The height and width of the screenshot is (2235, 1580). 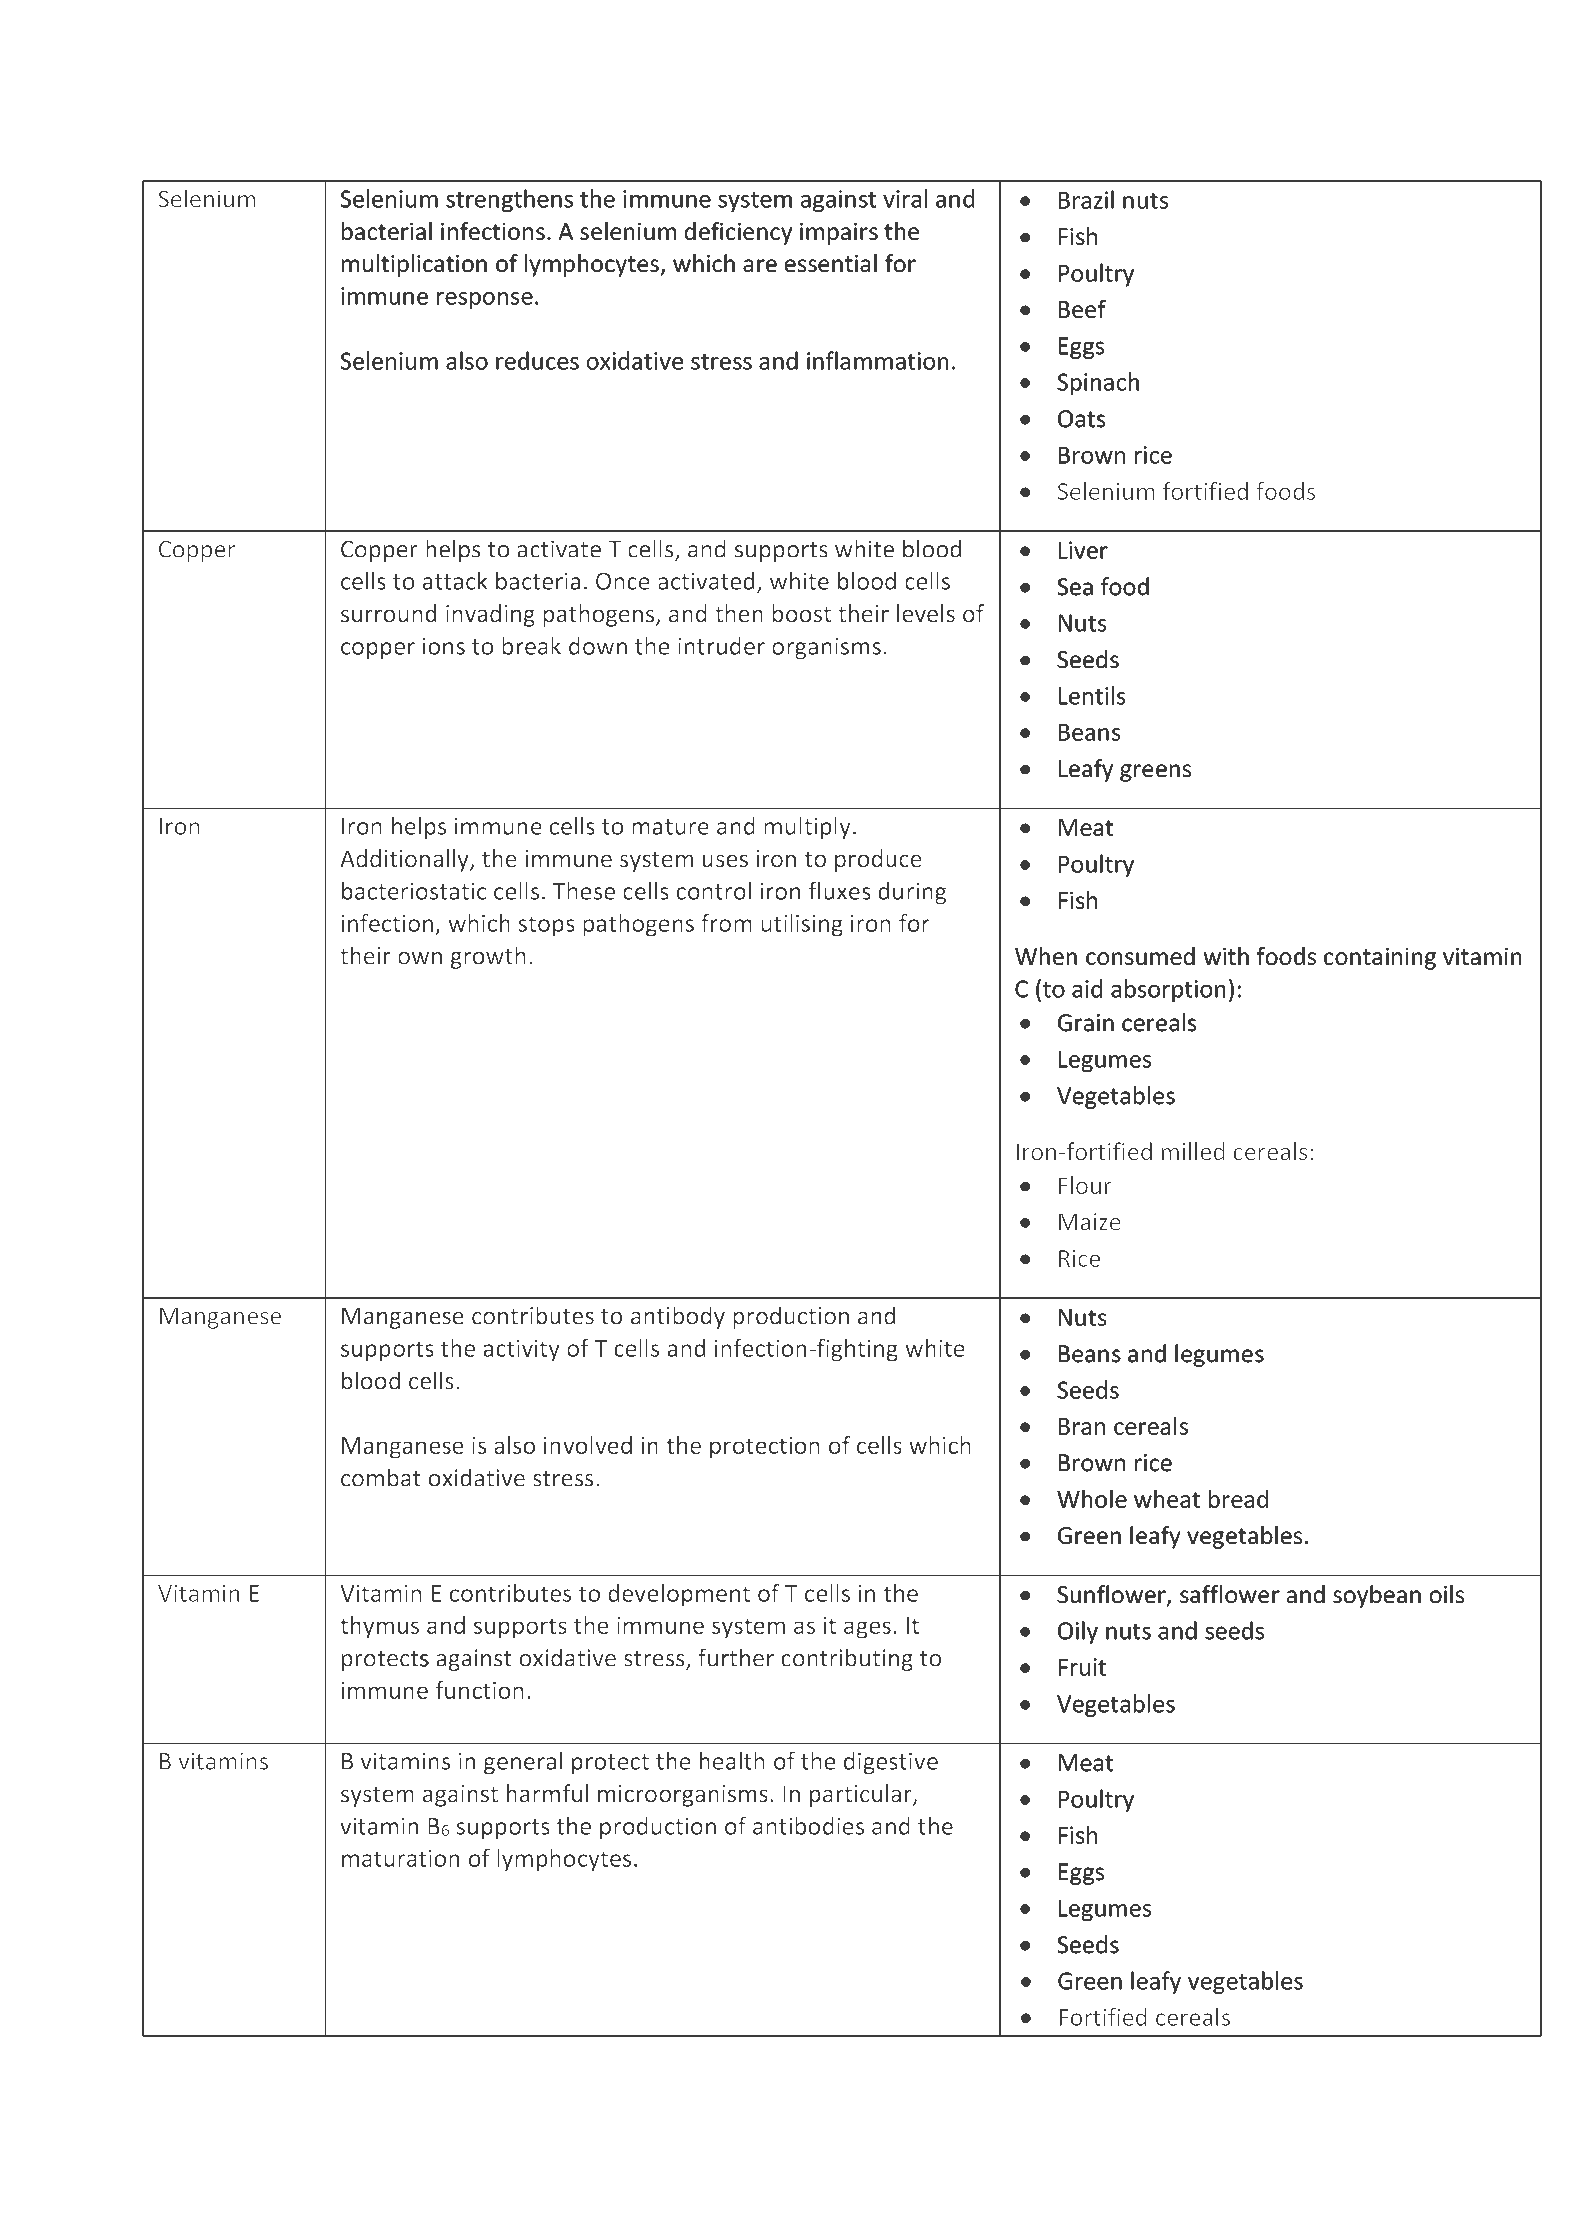 I want to click on response, so click(x=485, y=300).
